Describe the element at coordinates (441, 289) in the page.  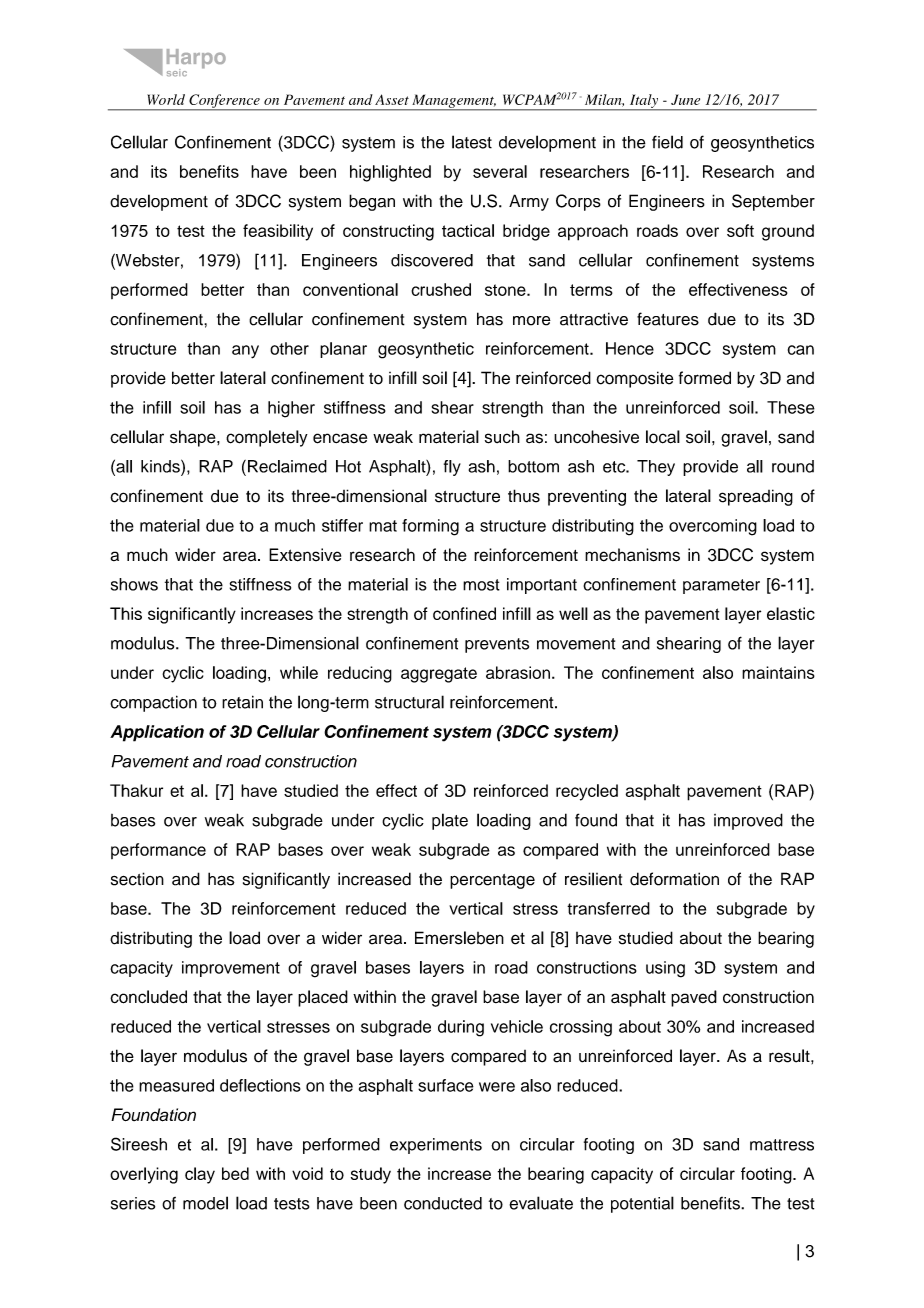
I see `crushed` at that location.
